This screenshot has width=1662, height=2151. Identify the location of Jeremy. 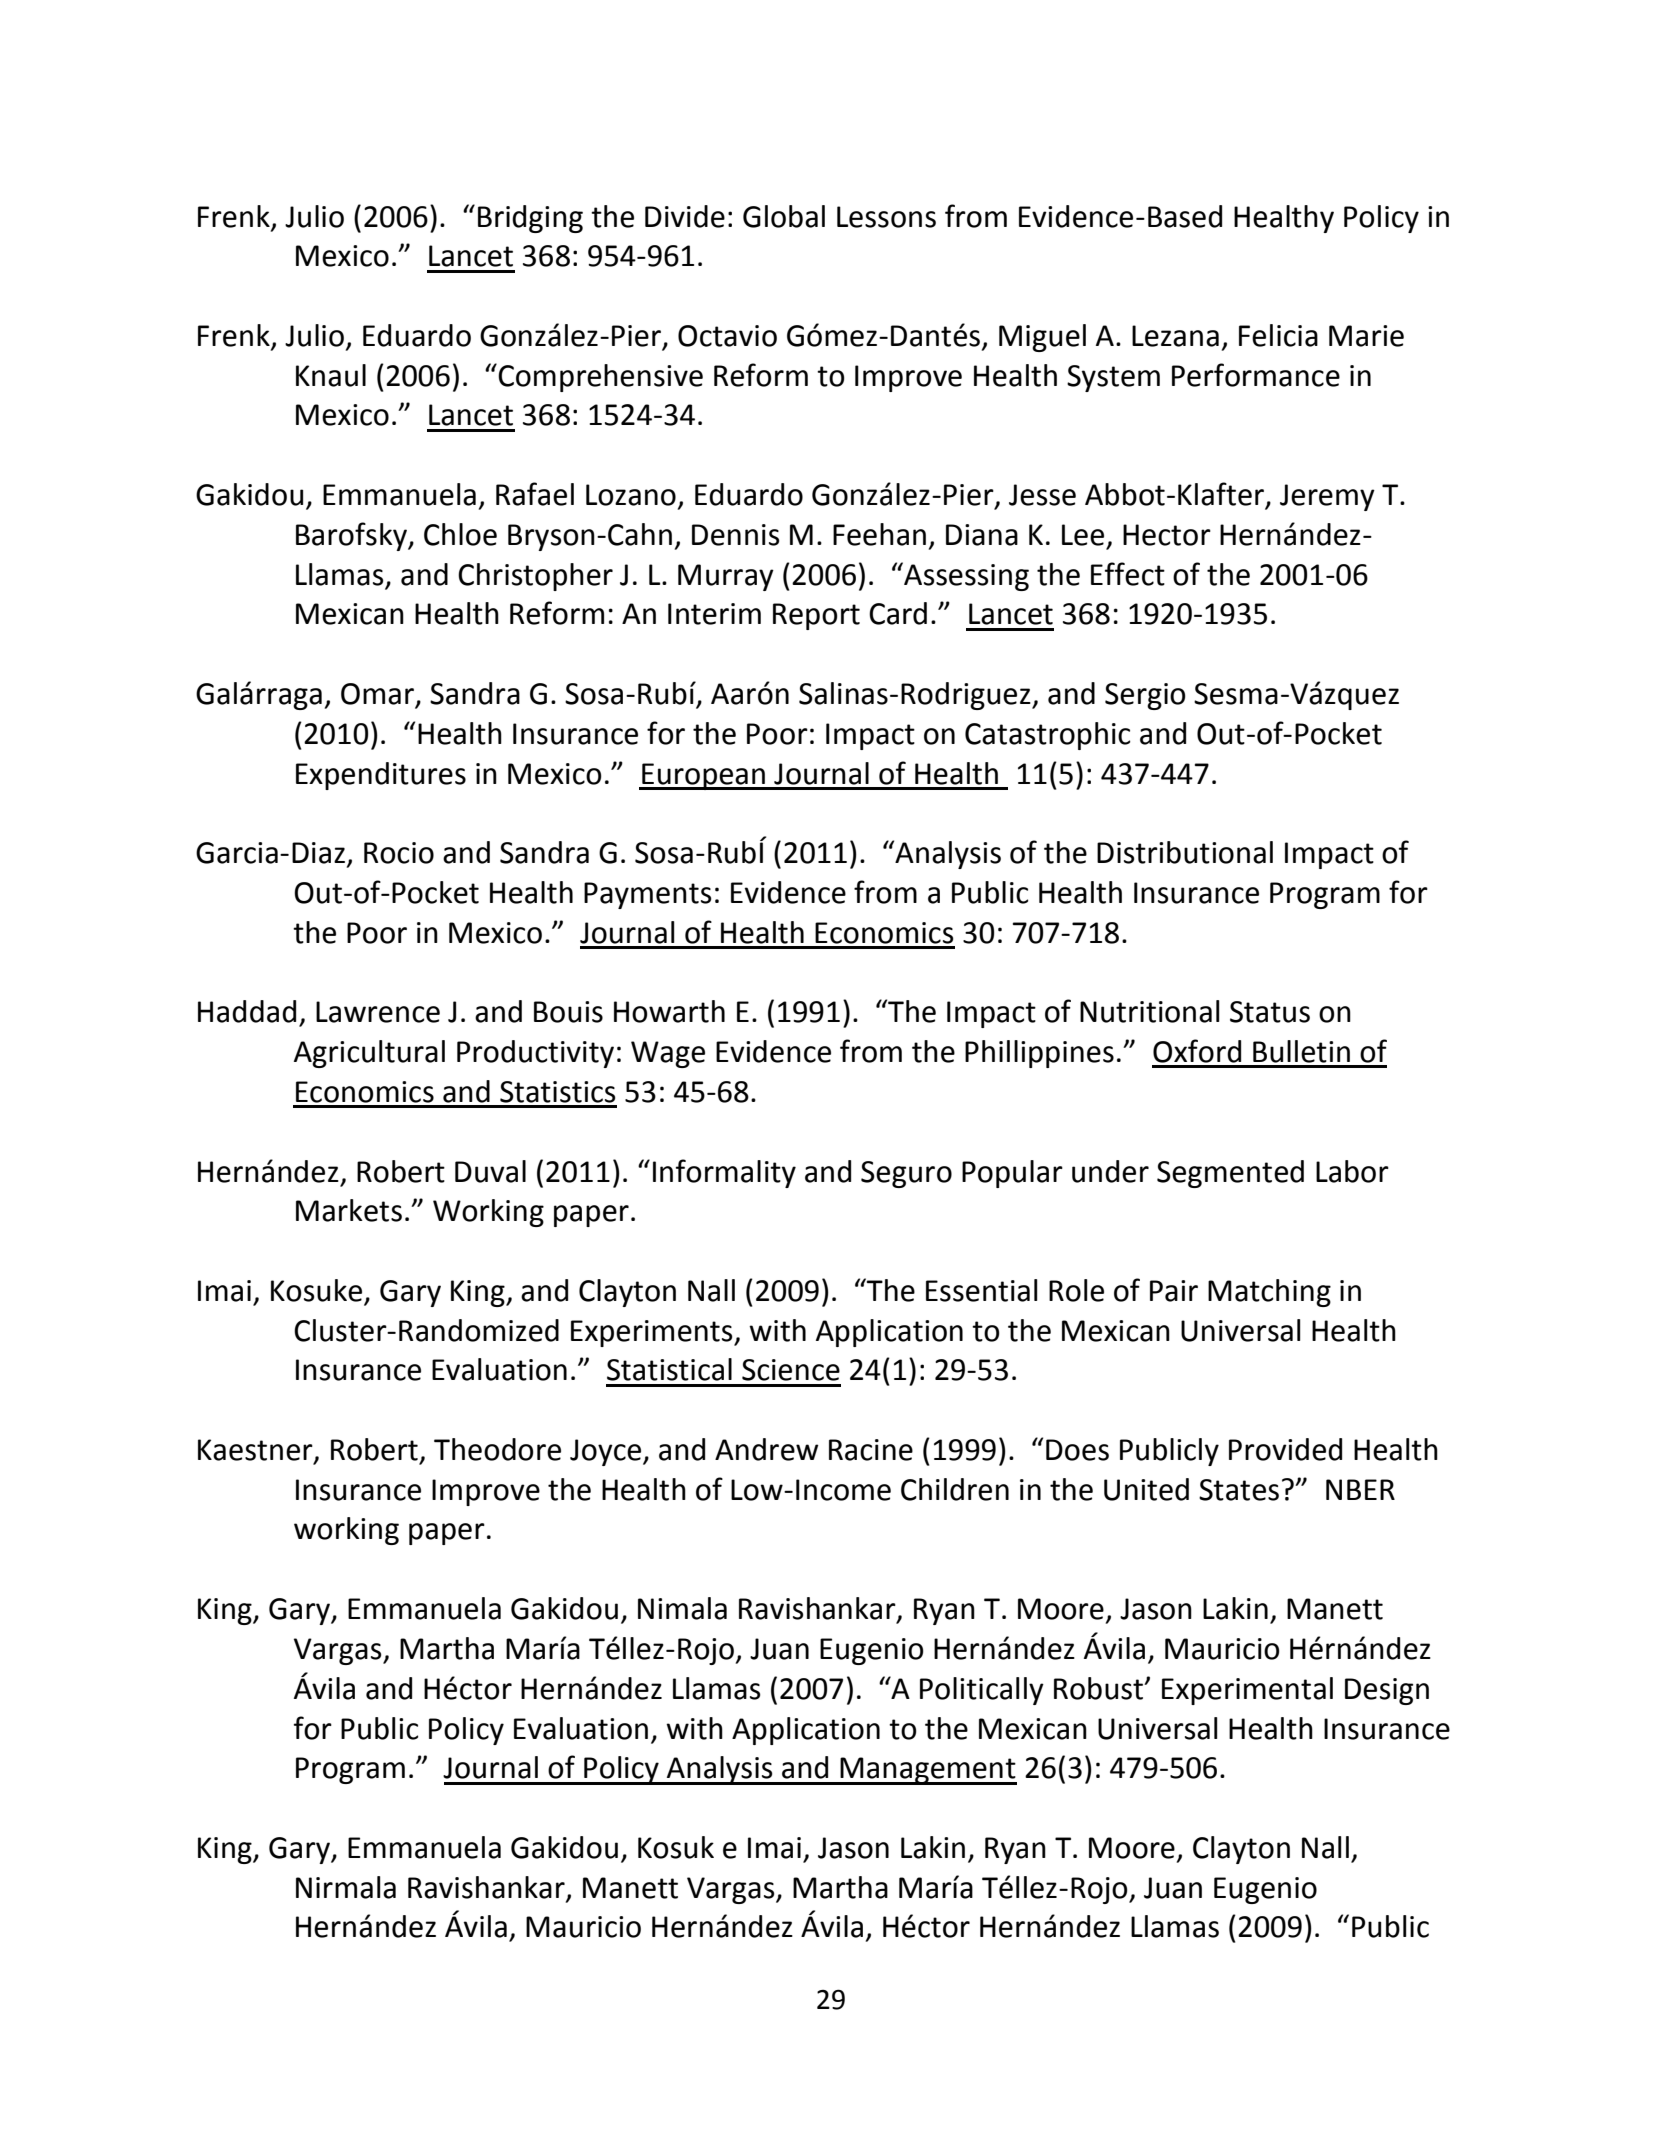
(1327, 497).
